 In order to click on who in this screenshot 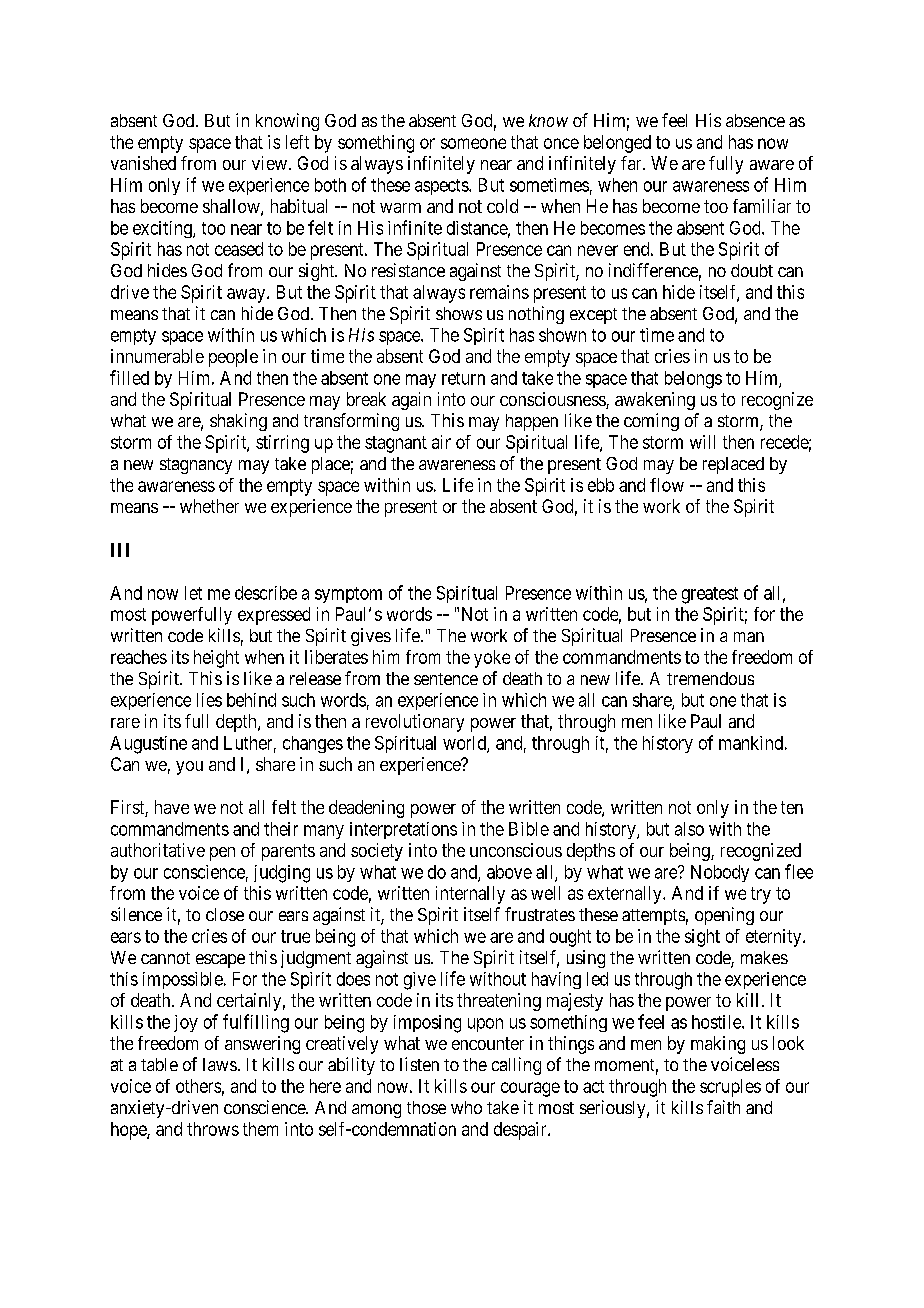, I will do `click(466, 1107)`.
